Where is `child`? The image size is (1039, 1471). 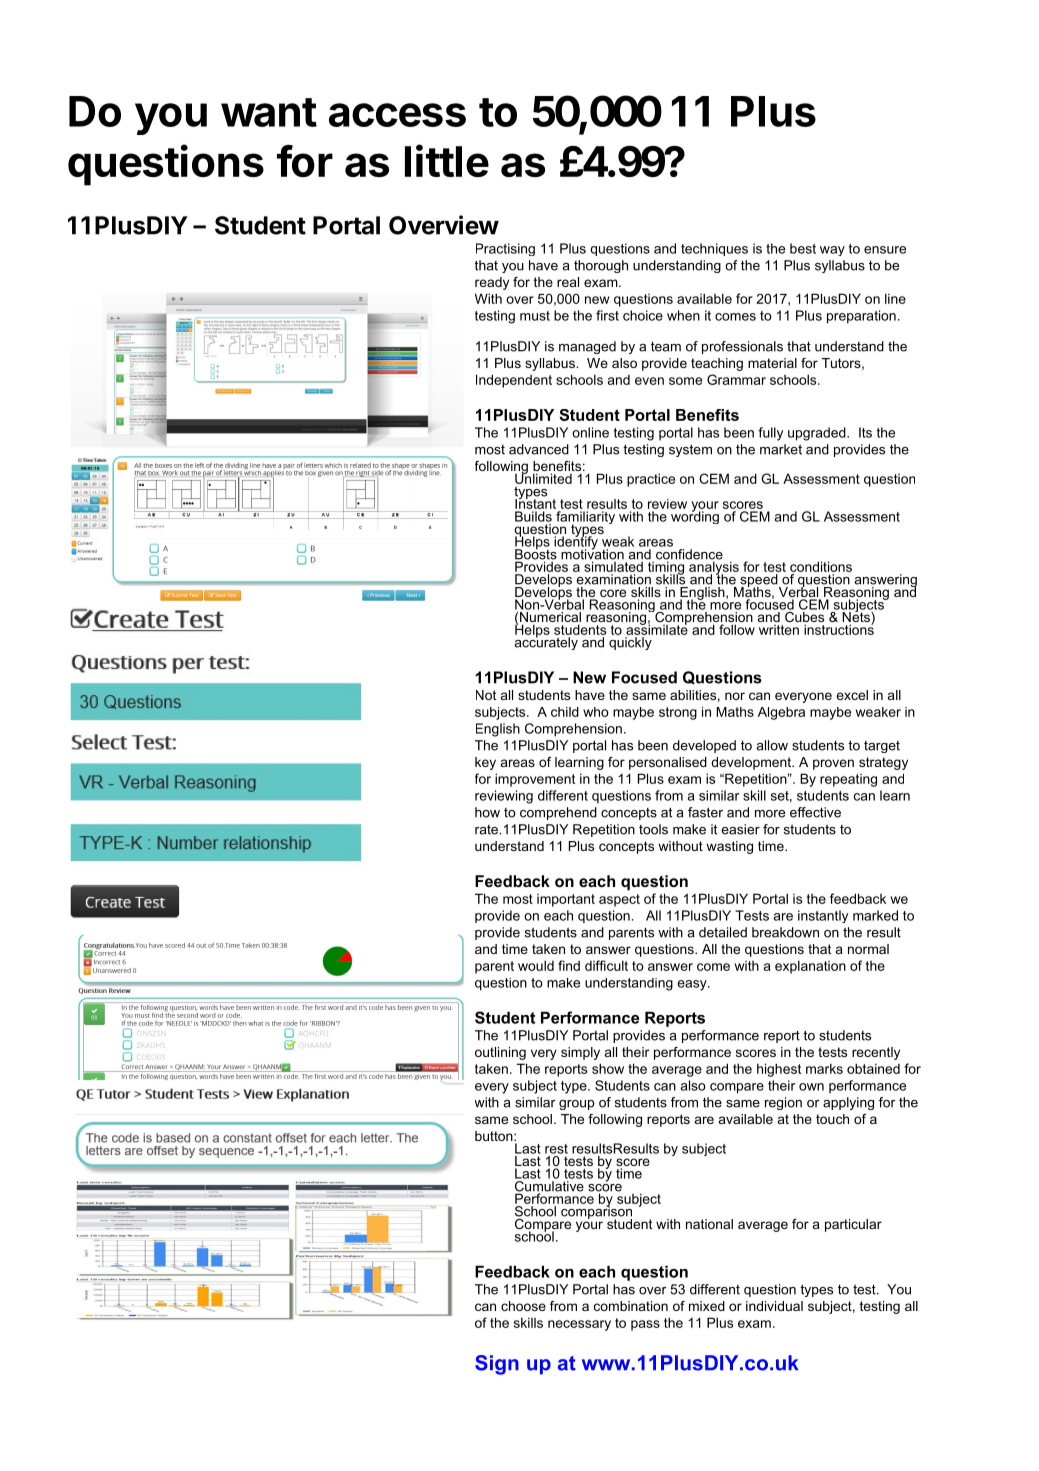 child is located at coordinates (565, 712).
